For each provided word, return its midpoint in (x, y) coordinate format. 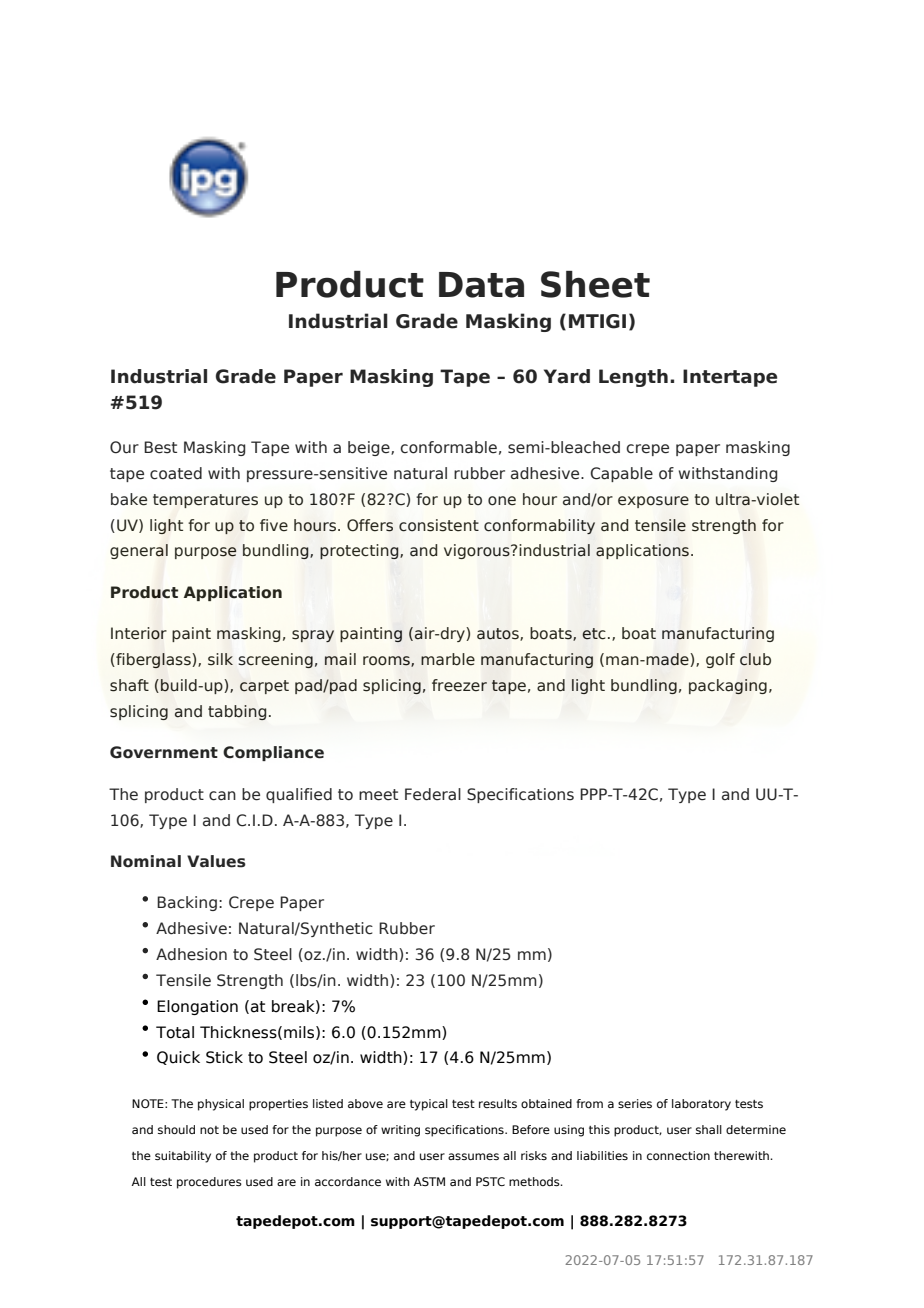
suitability (183, 1157)
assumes (473, 1156)
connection (678, 1155)
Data (481, 285)
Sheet (595, 284)
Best (160, 447)
